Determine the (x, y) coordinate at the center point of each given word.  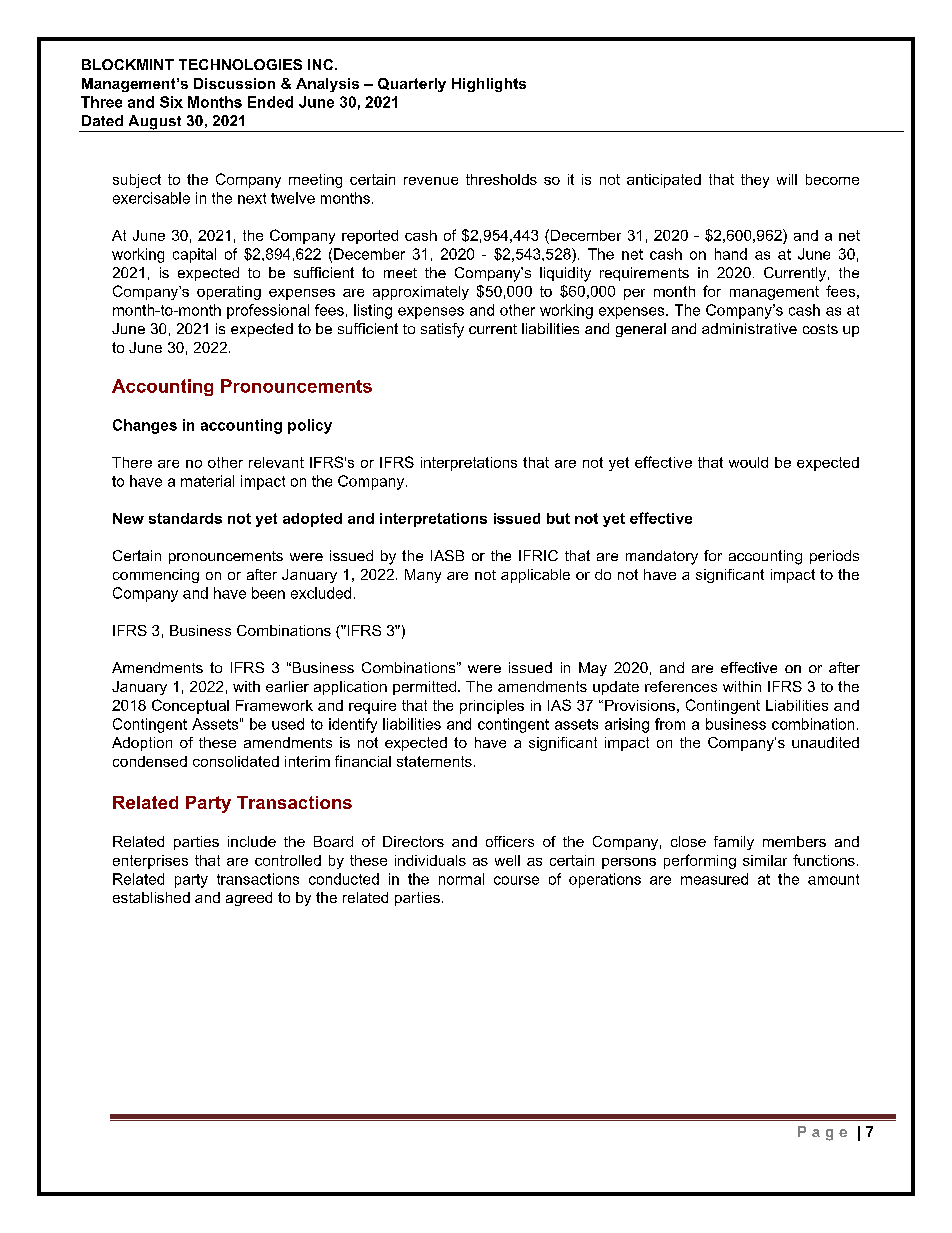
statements (434, 761)
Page (822, 1133)
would (748, 462)
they (755, 181)
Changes (145, 426)
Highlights (489, 85)
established (151, 897)
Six (171, 102)
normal (461, 879)
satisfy (442, 330)
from (670, 724)
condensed (150, 761)
